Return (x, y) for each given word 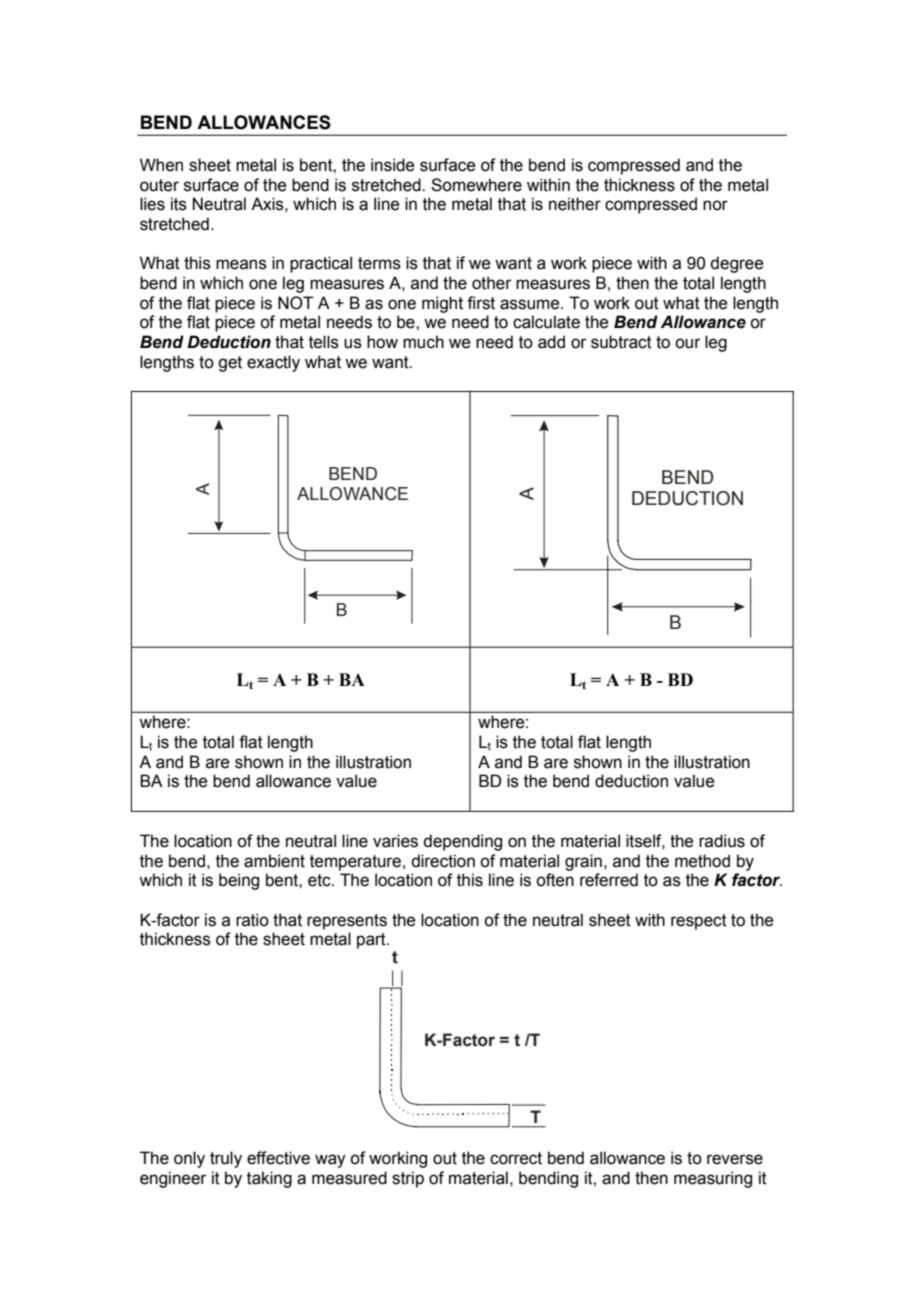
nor (715, 205)
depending (462, 842)
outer (159, 185)
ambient (274, 861)
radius (722, 841)
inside (392, 165)
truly (226, 1159)
